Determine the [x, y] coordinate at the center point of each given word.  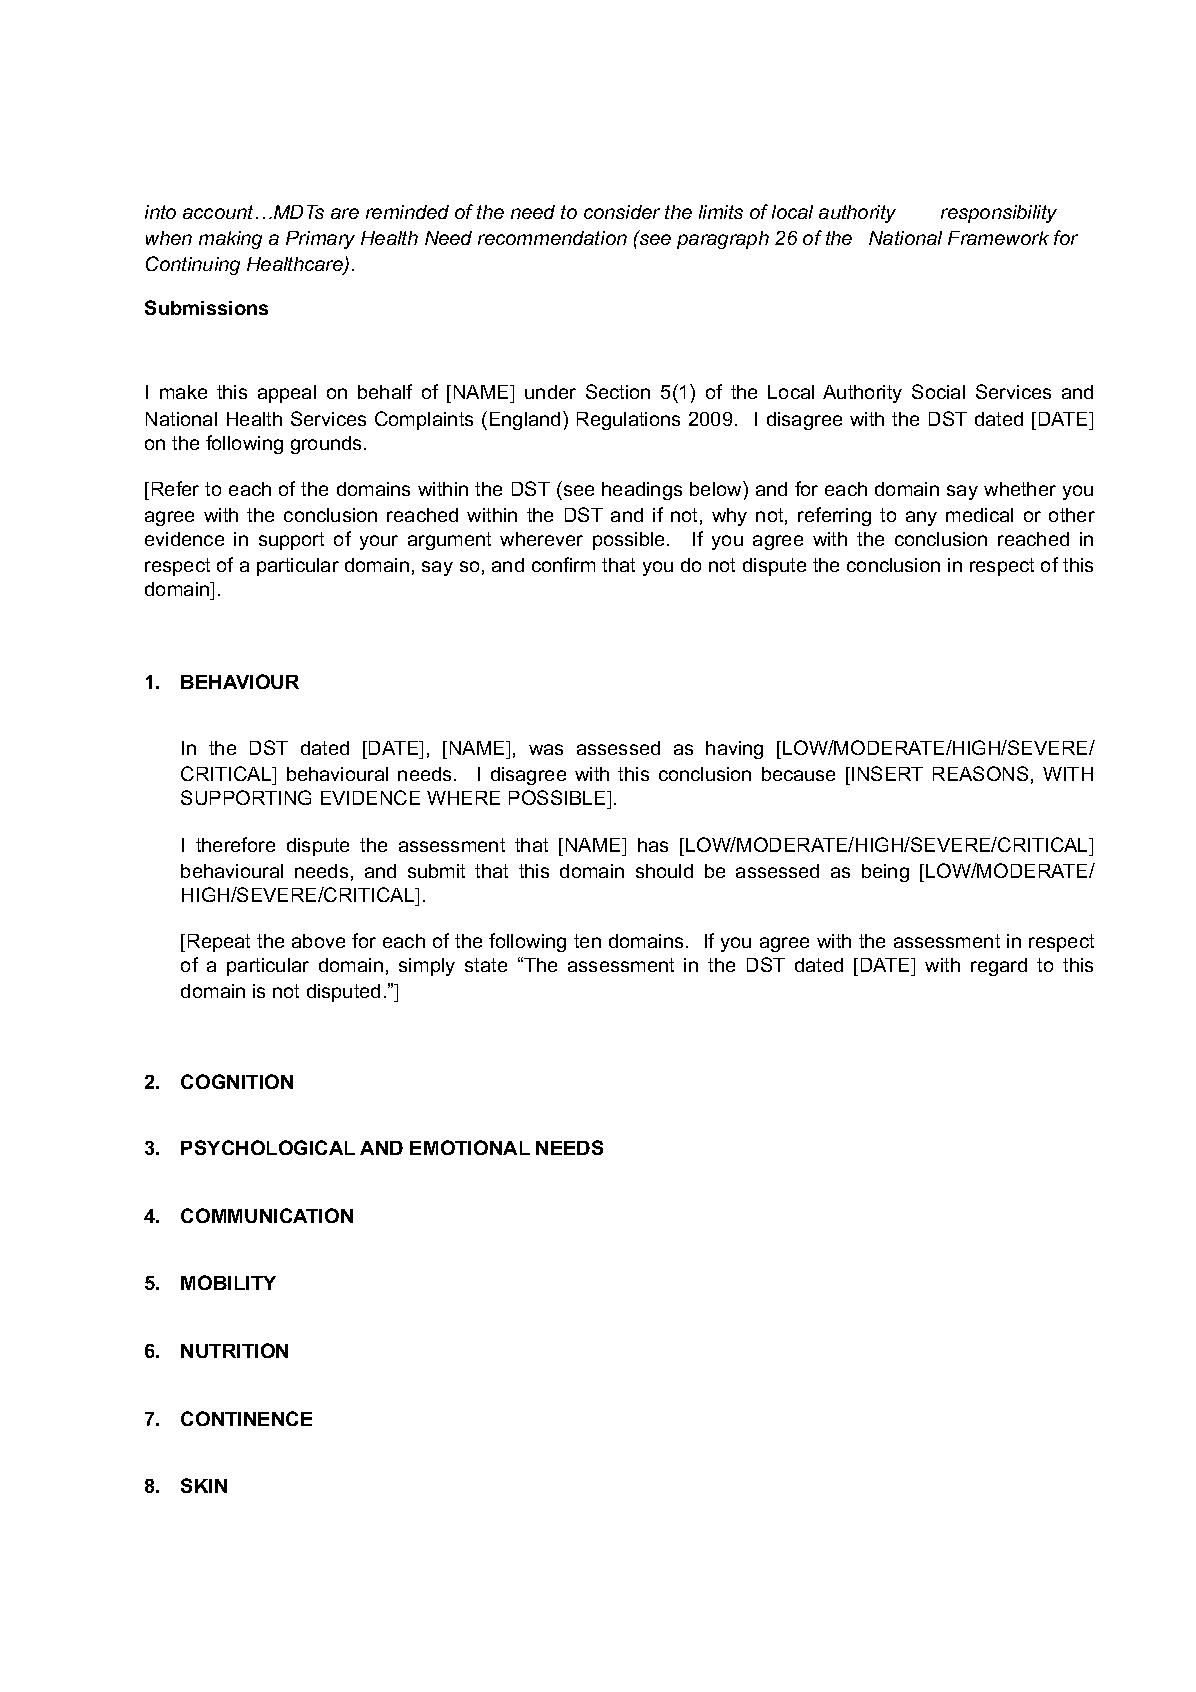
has [653, 845]
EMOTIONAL [470, 1147]
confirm [563, 564]
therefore [235, 844]
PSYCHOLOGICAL [268, 1147]
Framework [998, 238]
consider [622, 212]
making [230, 240]
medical [979, 515]
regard [999, 967]
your [379, 542]
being [885, 873]
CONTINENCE [246, 1418]
